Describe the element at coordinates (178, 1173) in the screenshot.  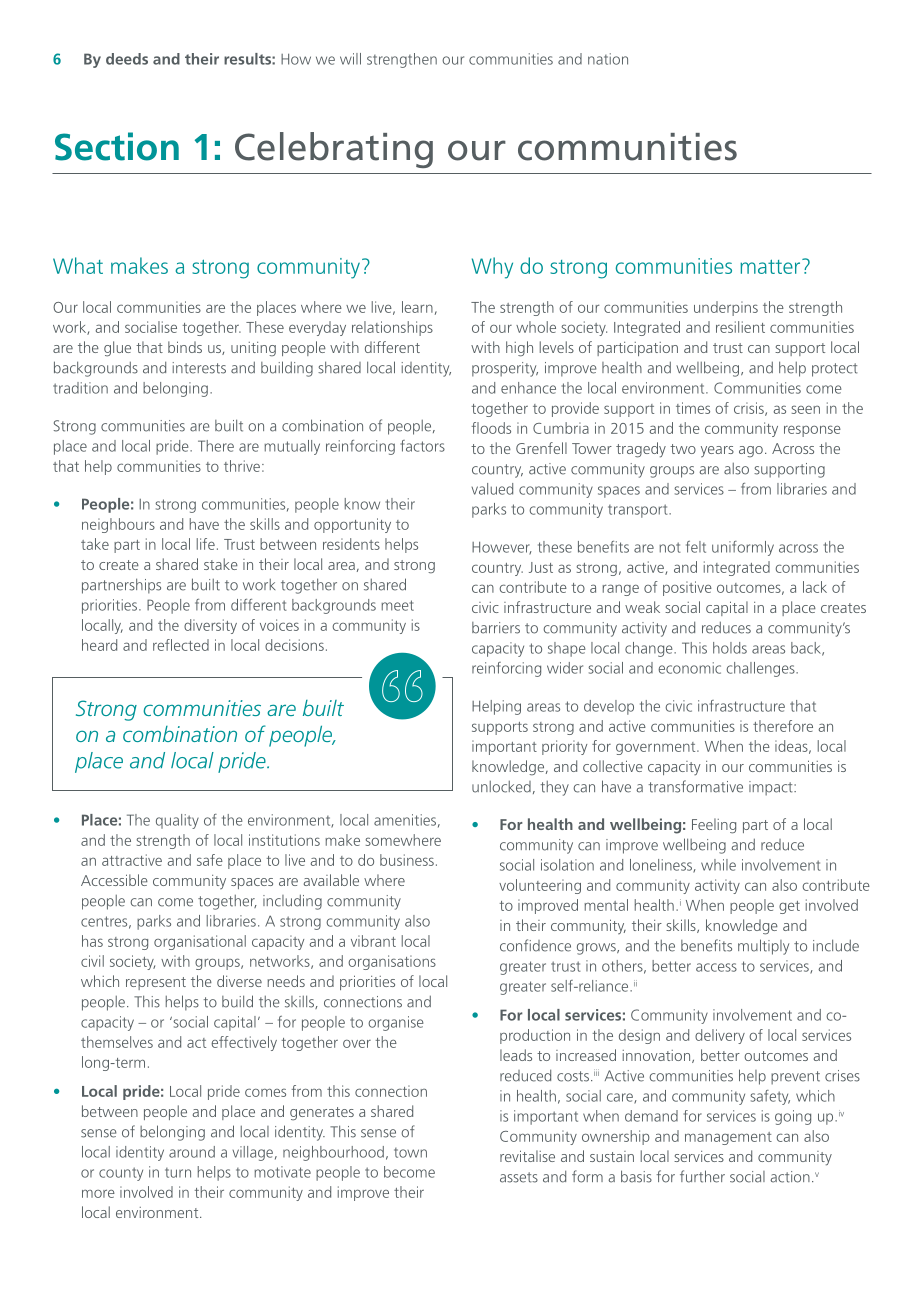
I see `turn` at that location.
